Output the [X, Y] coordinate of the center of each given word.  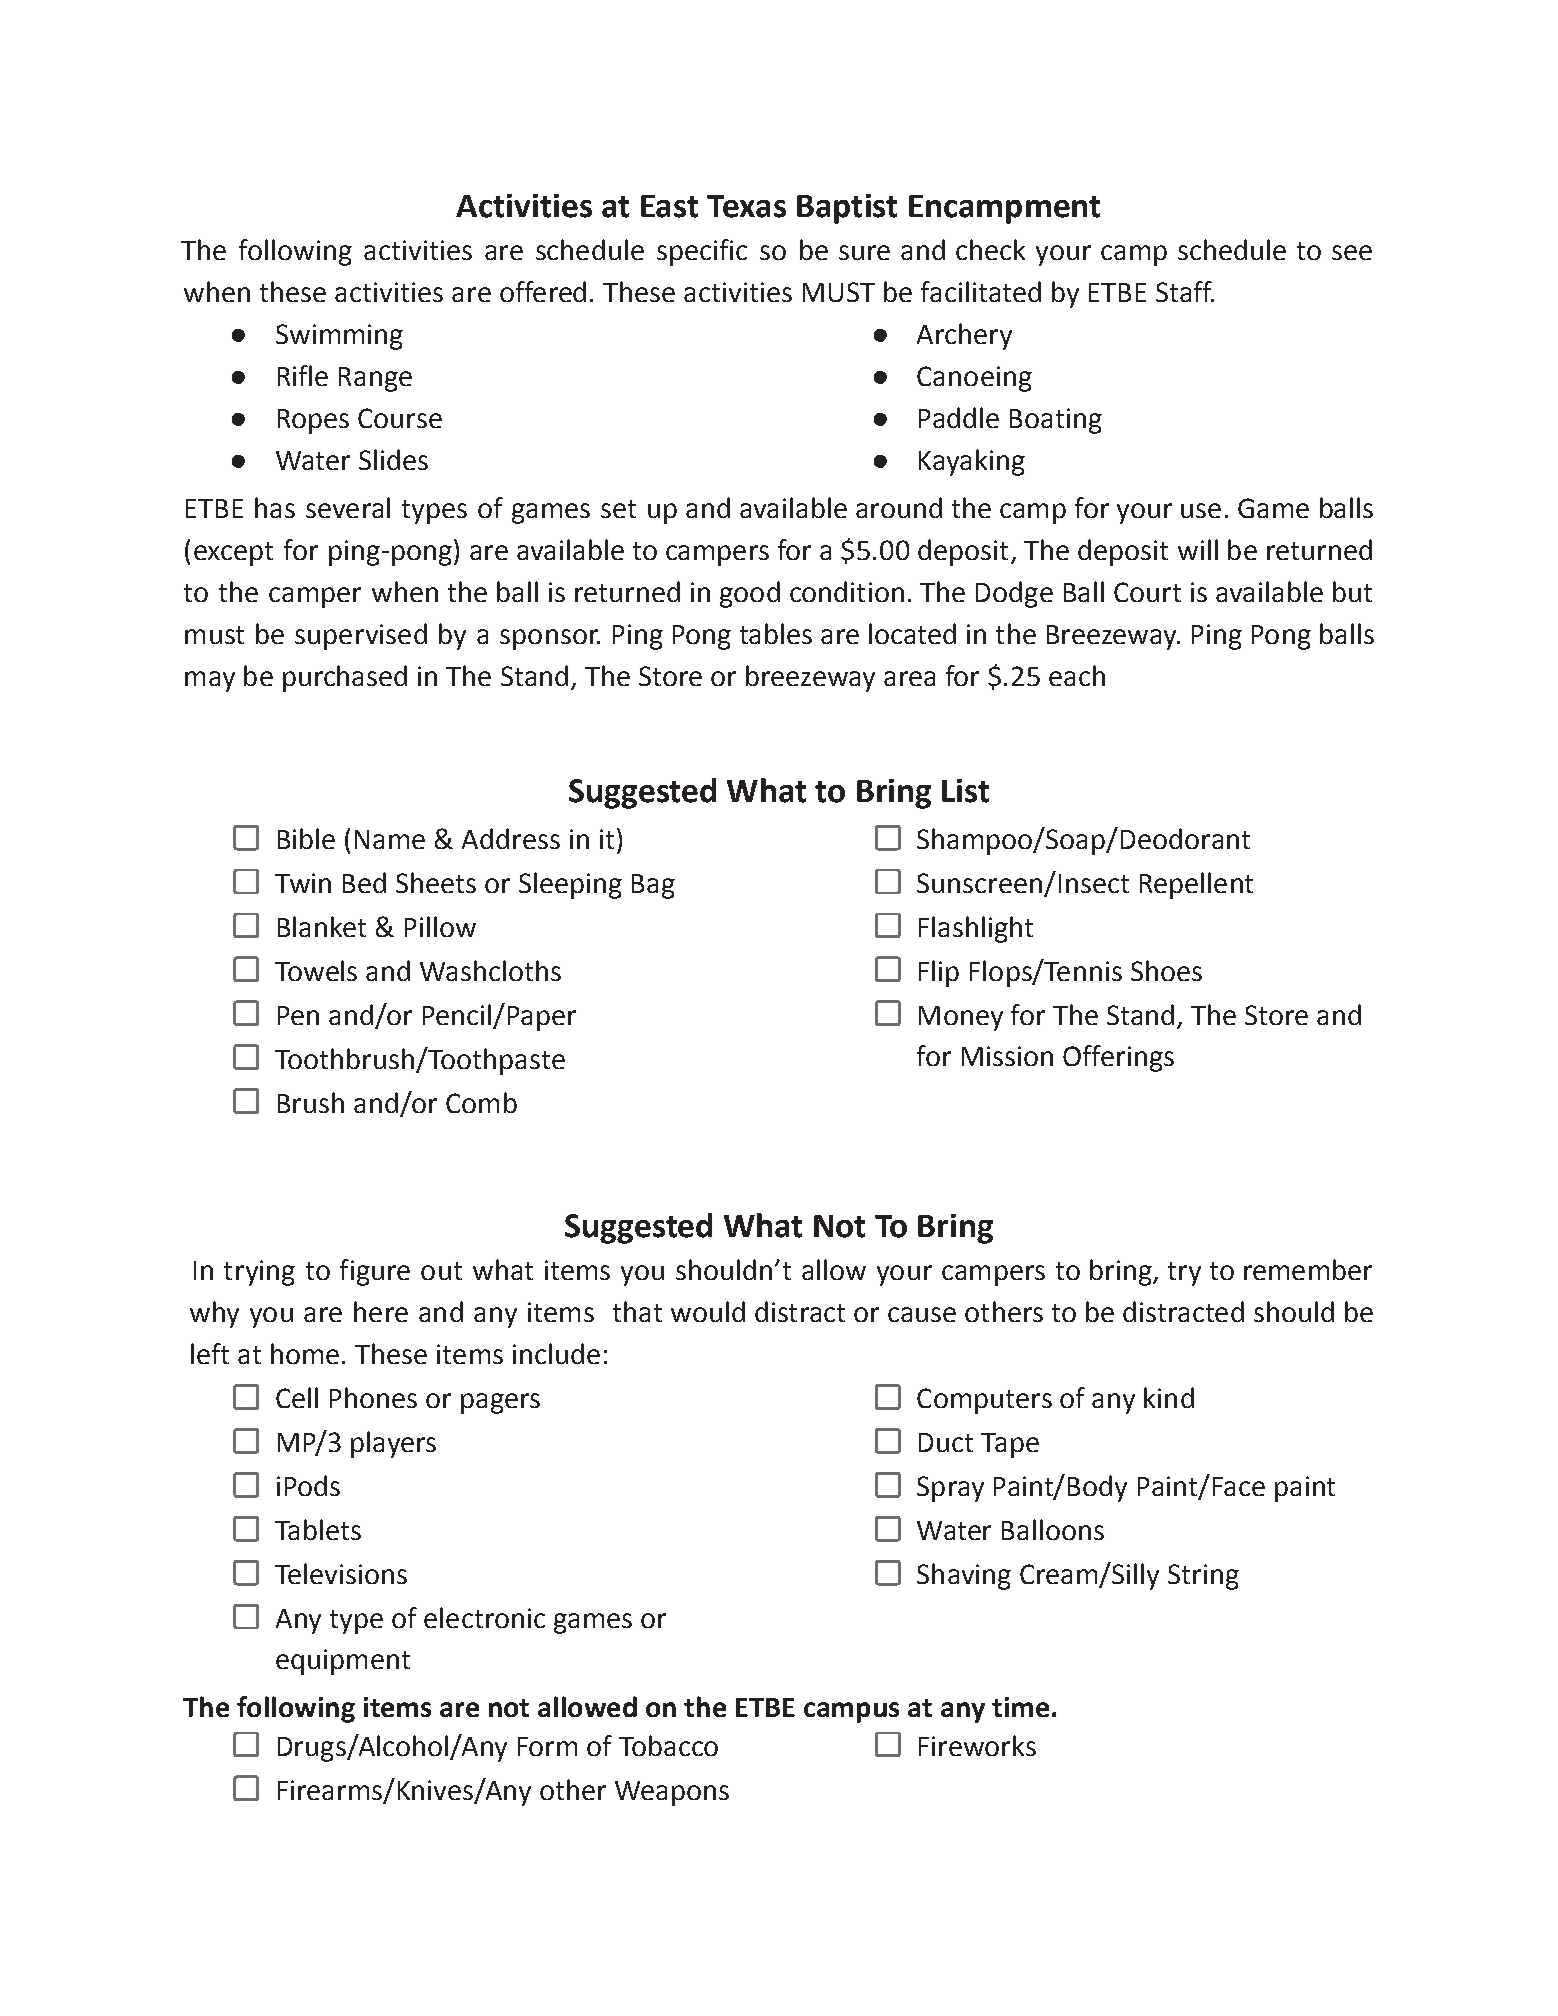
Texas [746, 206]
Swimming [339, 337]
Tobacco [668, 1745]
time [1020, 1707]
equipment [343, 1662]
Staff [1185, 291]
